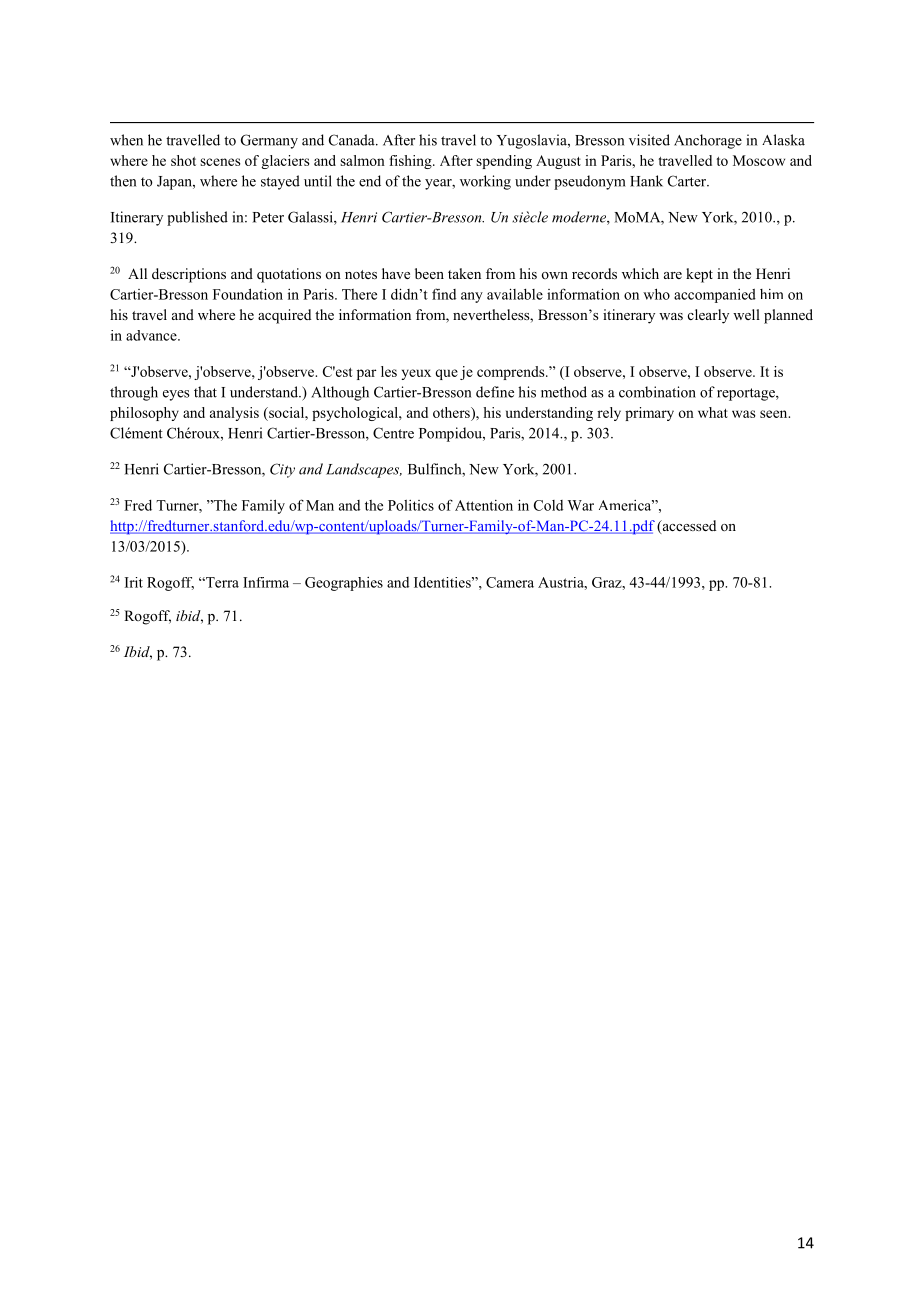 Image resolution: width=924 pixels, height=1308 pixels. I want to click on Geographies, so click(344, 584).
